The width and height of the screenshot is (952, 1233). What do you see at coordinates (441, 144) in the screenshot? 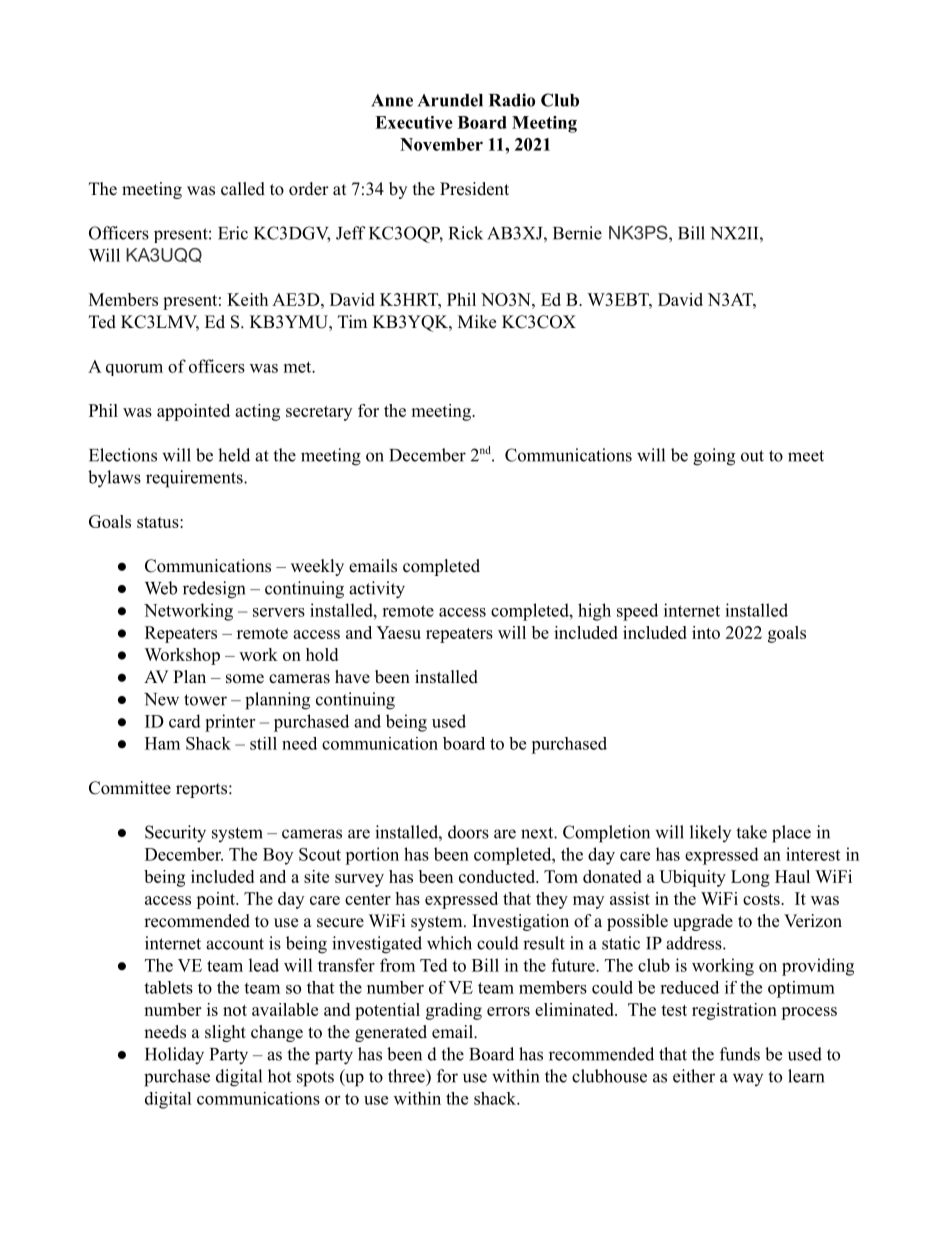
I see `November` at bounding box center [441, 144].
